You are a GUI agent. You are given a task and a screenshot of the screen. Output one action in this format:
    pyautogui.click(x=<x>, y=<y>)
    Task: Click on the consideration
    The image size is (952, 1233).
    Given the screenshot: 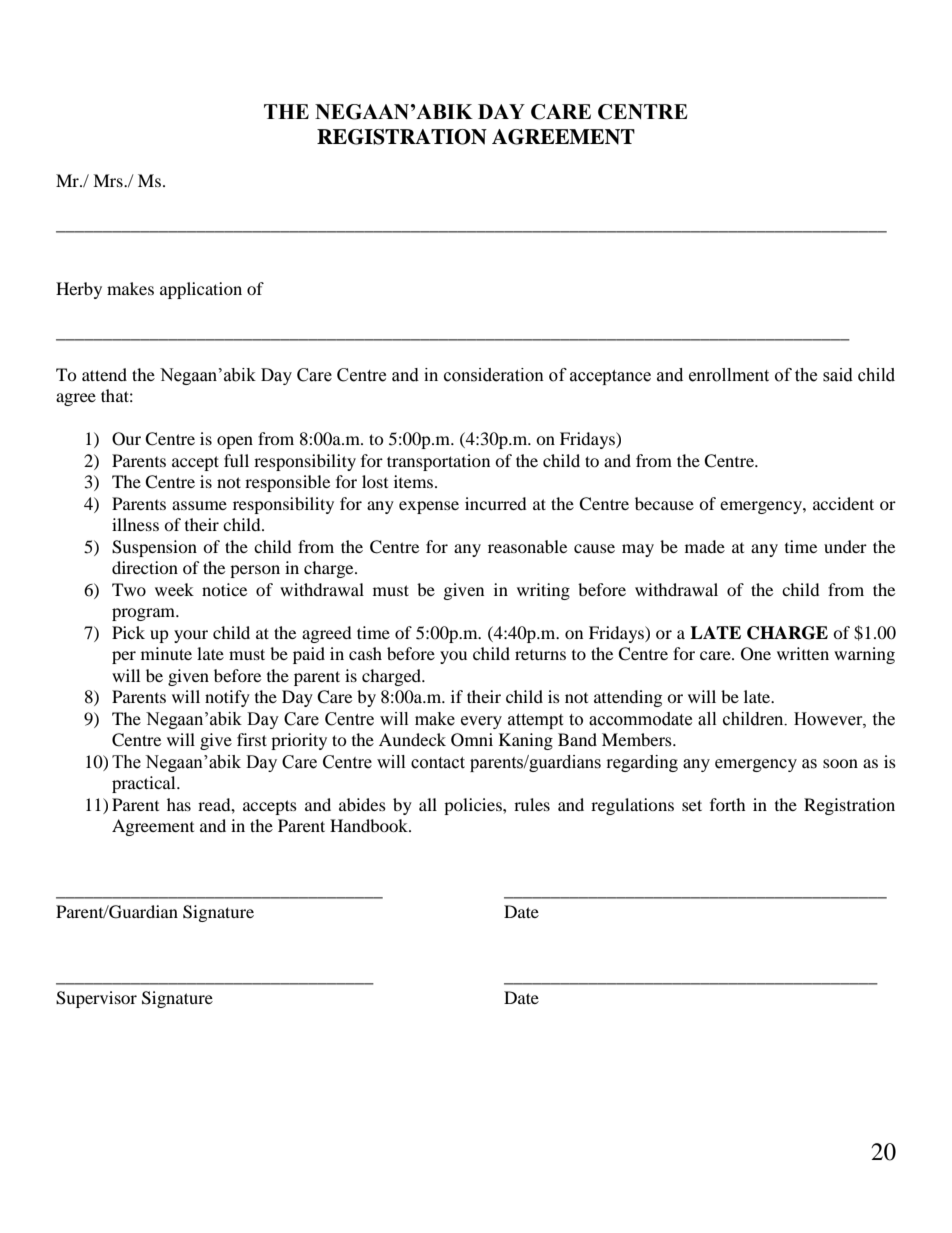 What is the action you would take?
    pyautogui.click(x=494, y=375)
